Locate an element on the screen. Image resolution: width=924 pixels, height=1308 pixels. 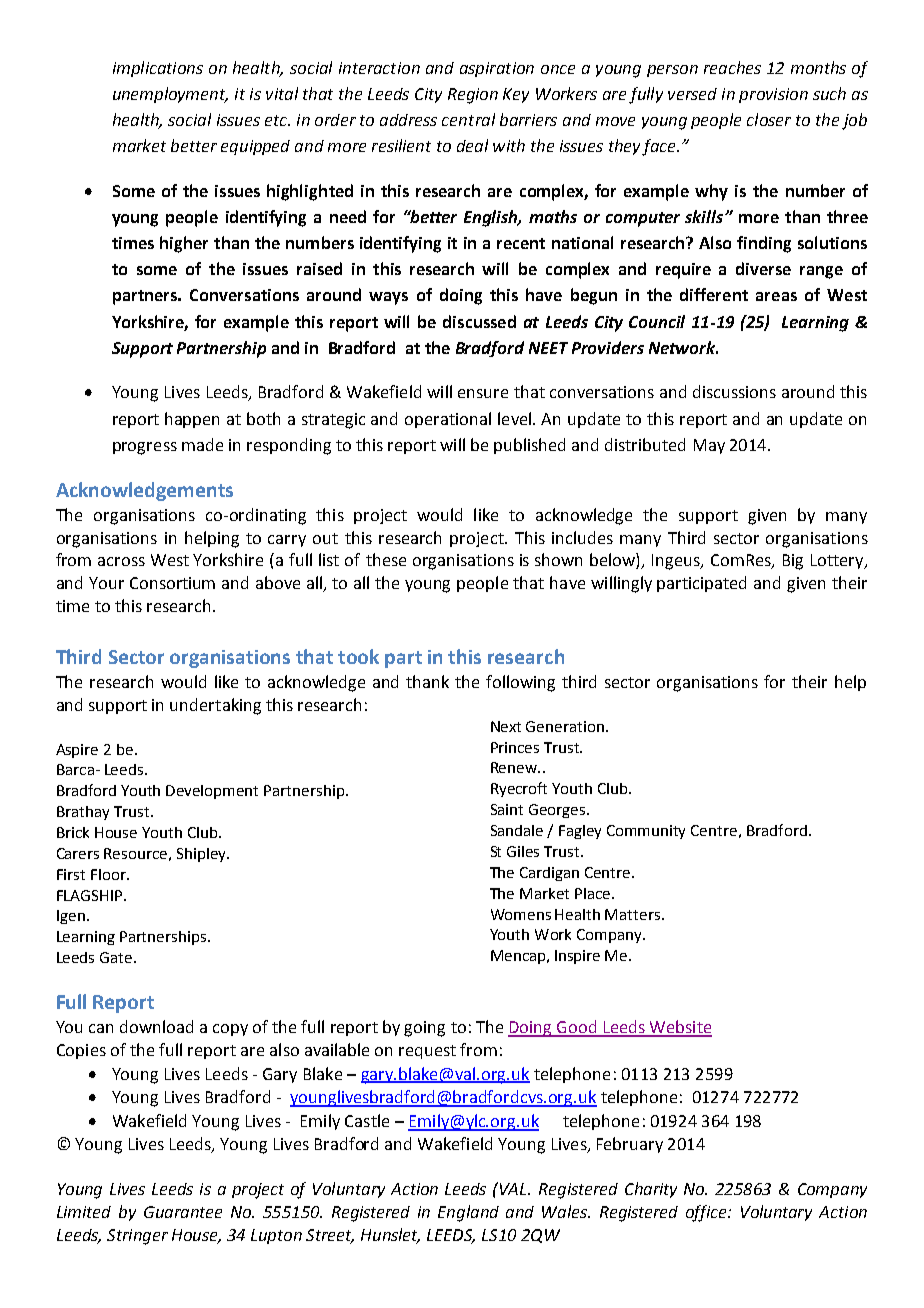
Region is located at coordinates (473, 96).
